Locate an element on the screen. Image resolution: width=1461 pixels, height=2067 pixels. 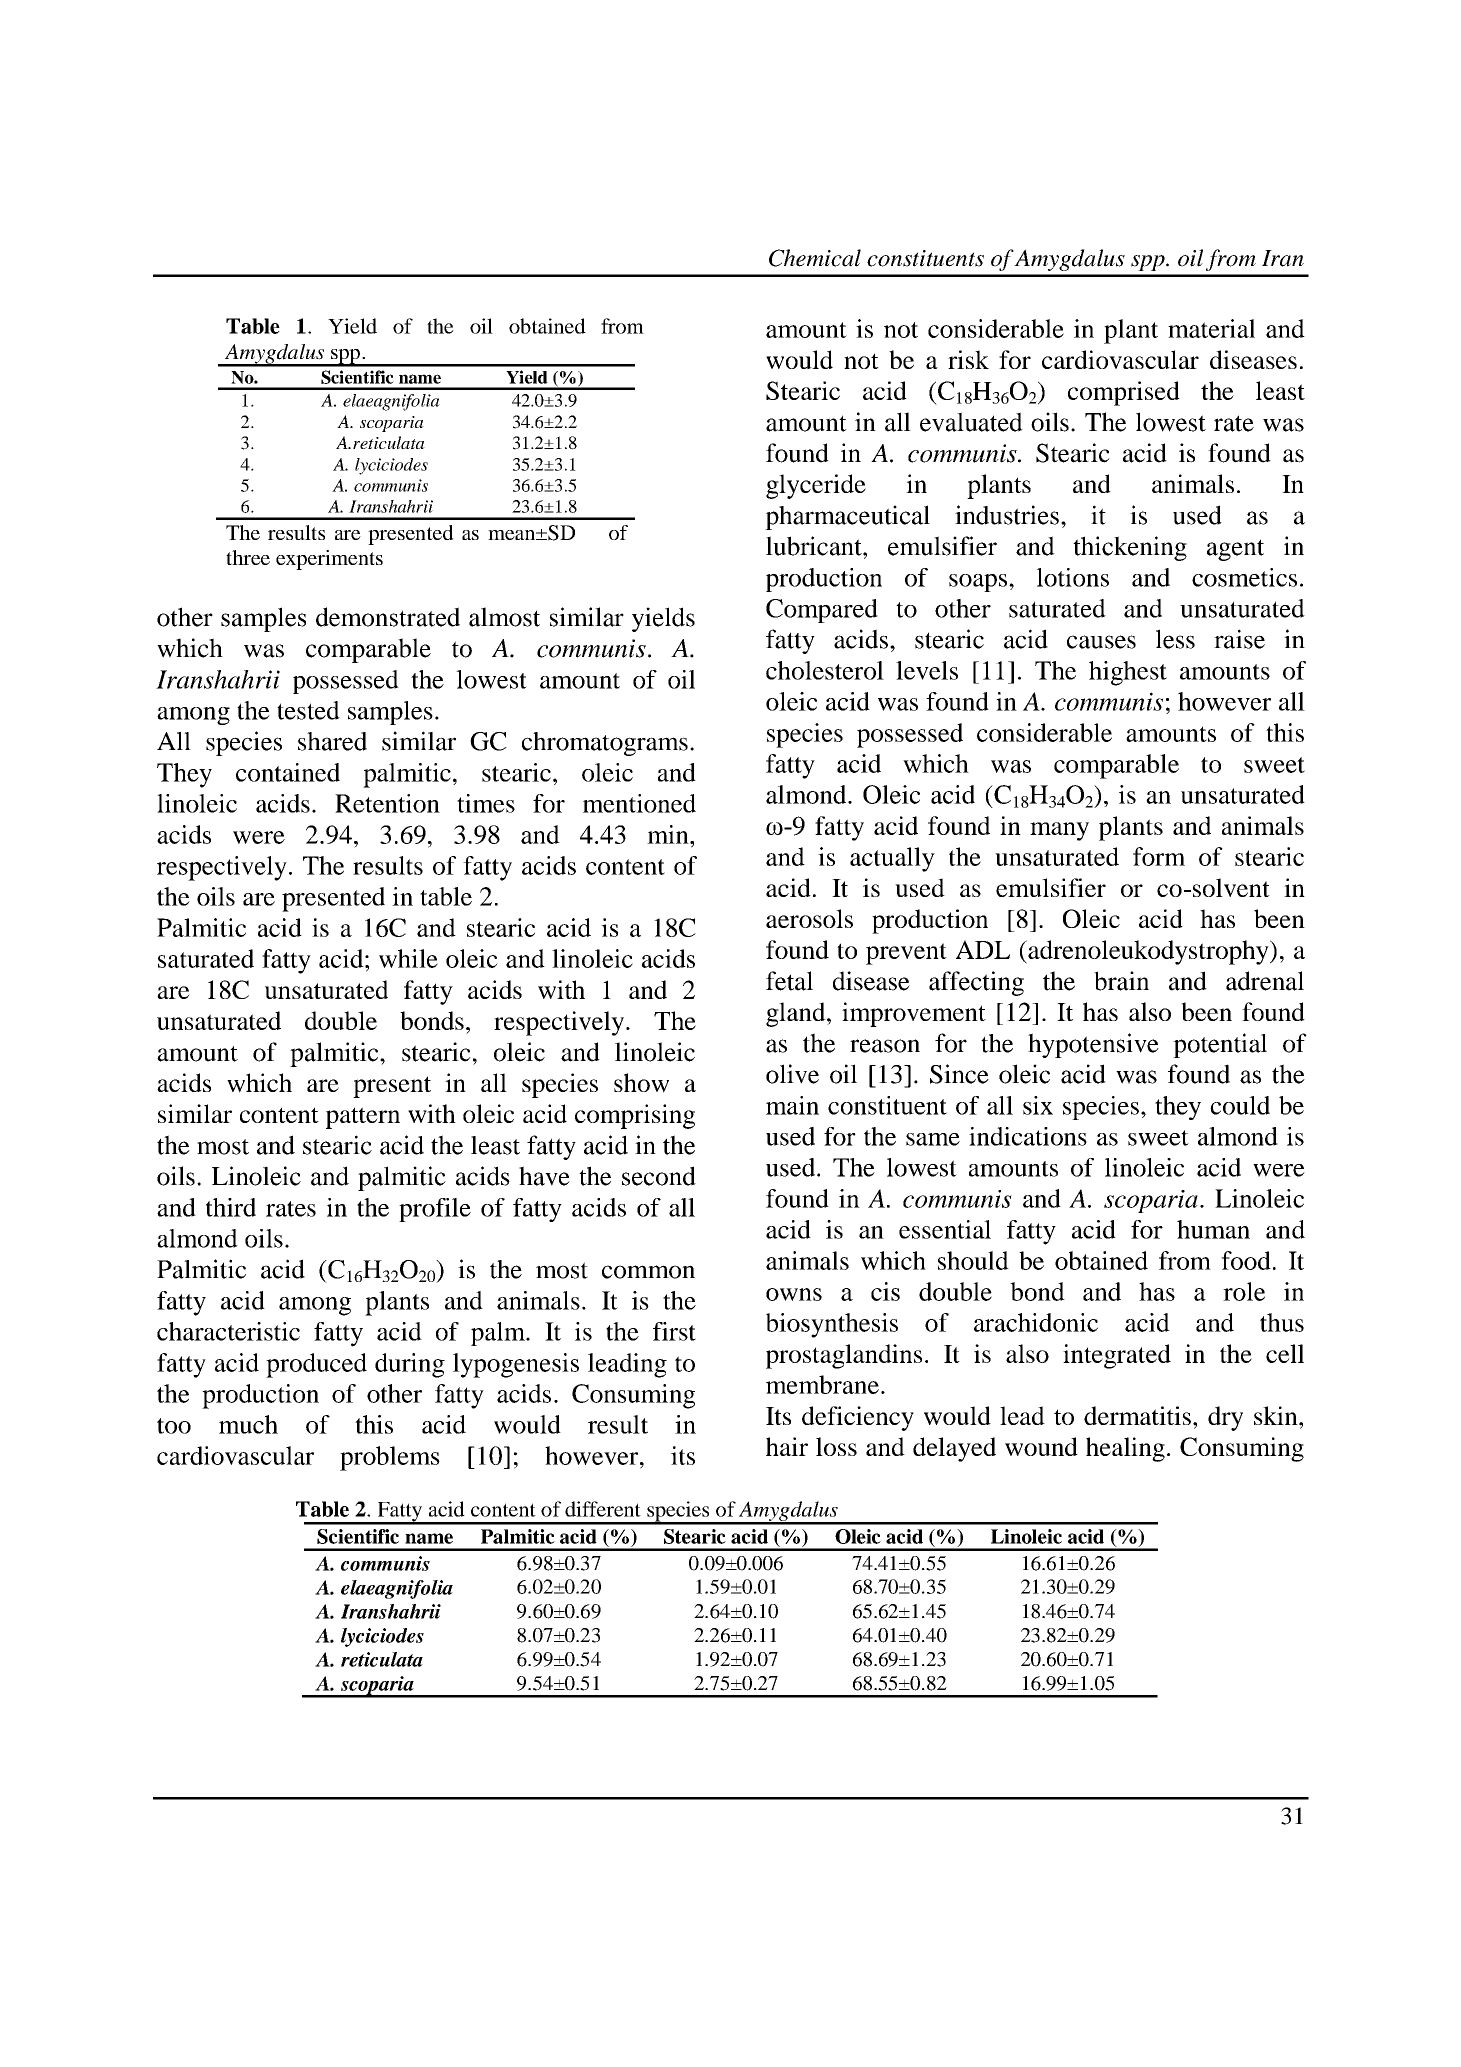
hair is located at coordinates (787, 1446).
